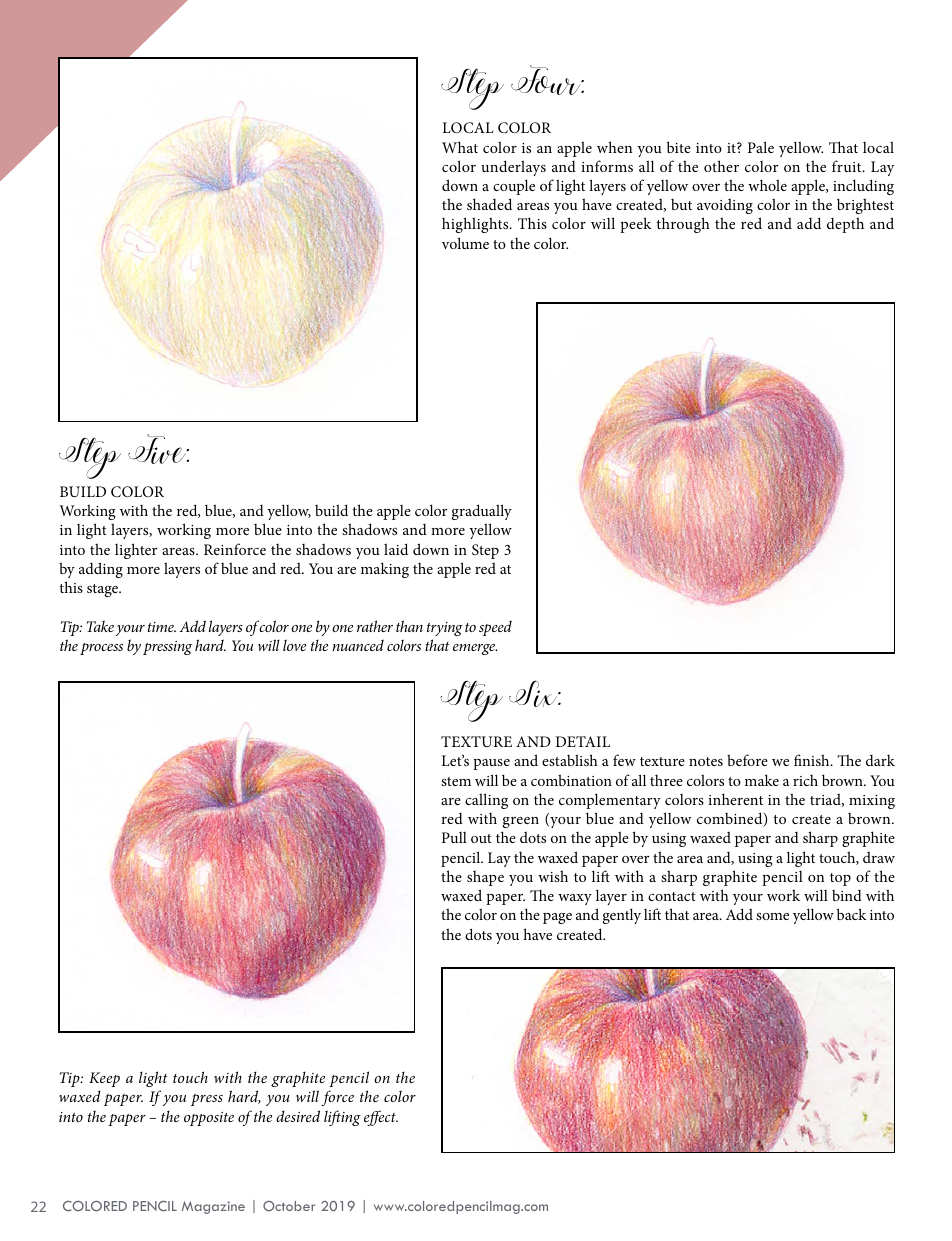  I want to click on Keep, so click(104, 1079).
